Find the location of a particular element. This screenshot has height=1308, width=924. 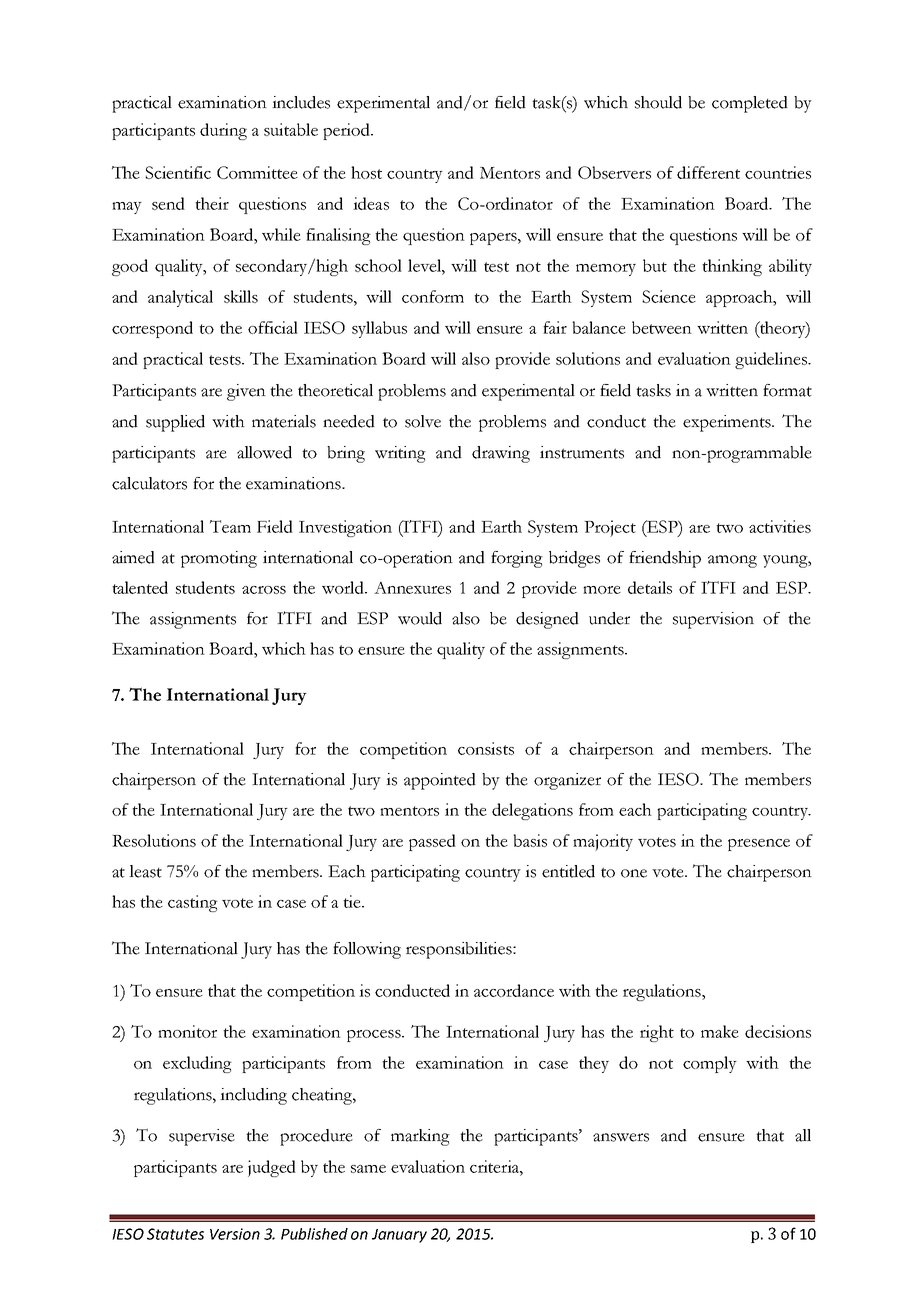

drawing is located at coordinates (501, 454).
